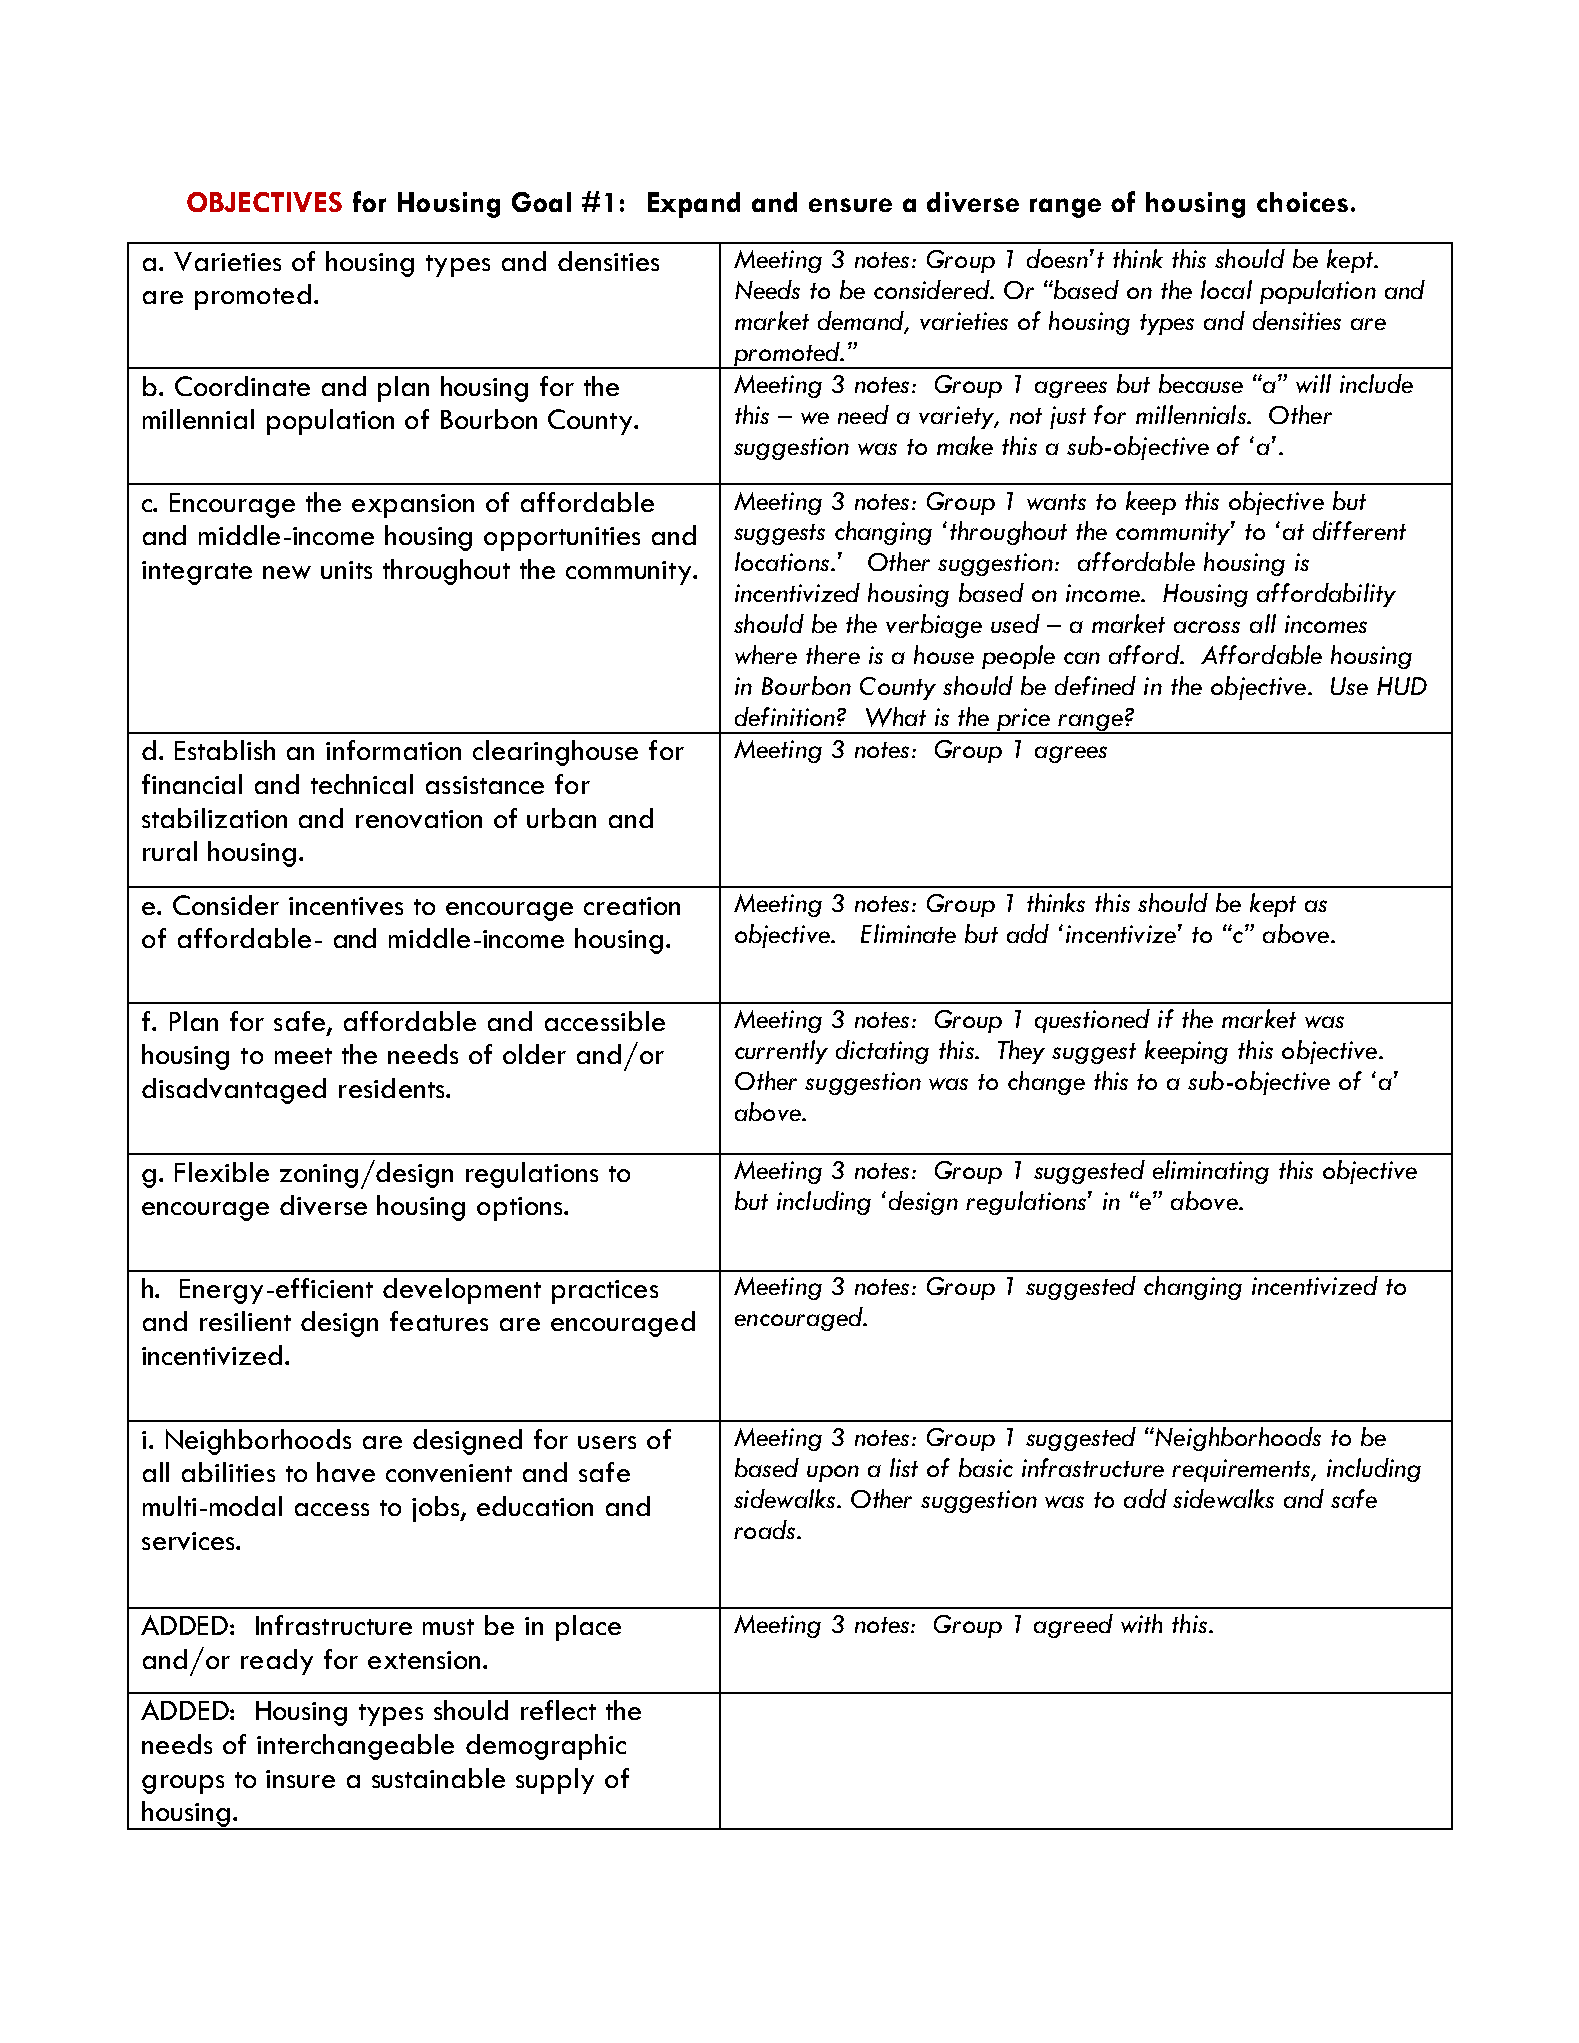 The width and height of the screenshot is (1579, 2043). I want to click on Coordinate, so click(242, 386).
